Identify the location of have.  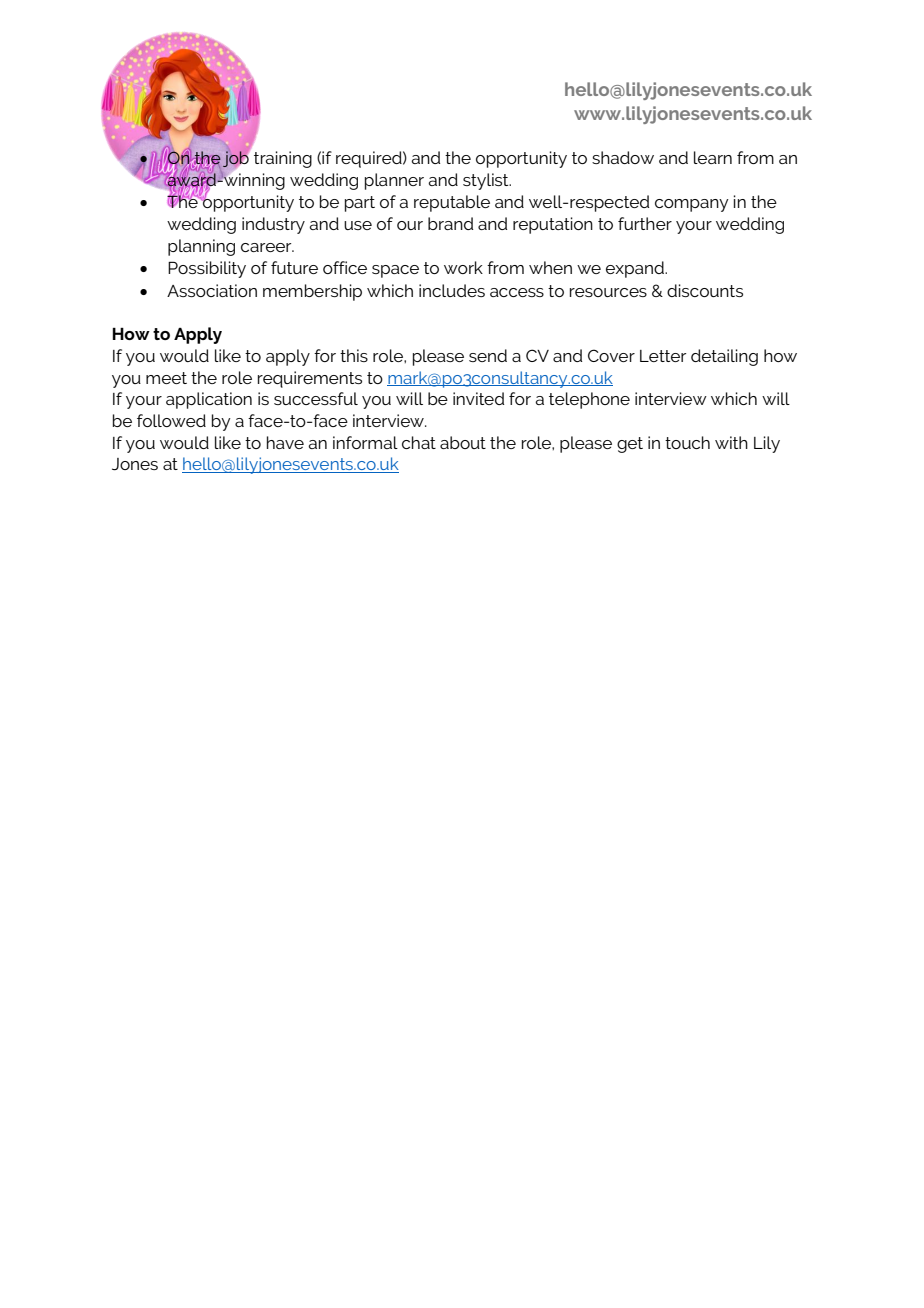
(285, 442).
